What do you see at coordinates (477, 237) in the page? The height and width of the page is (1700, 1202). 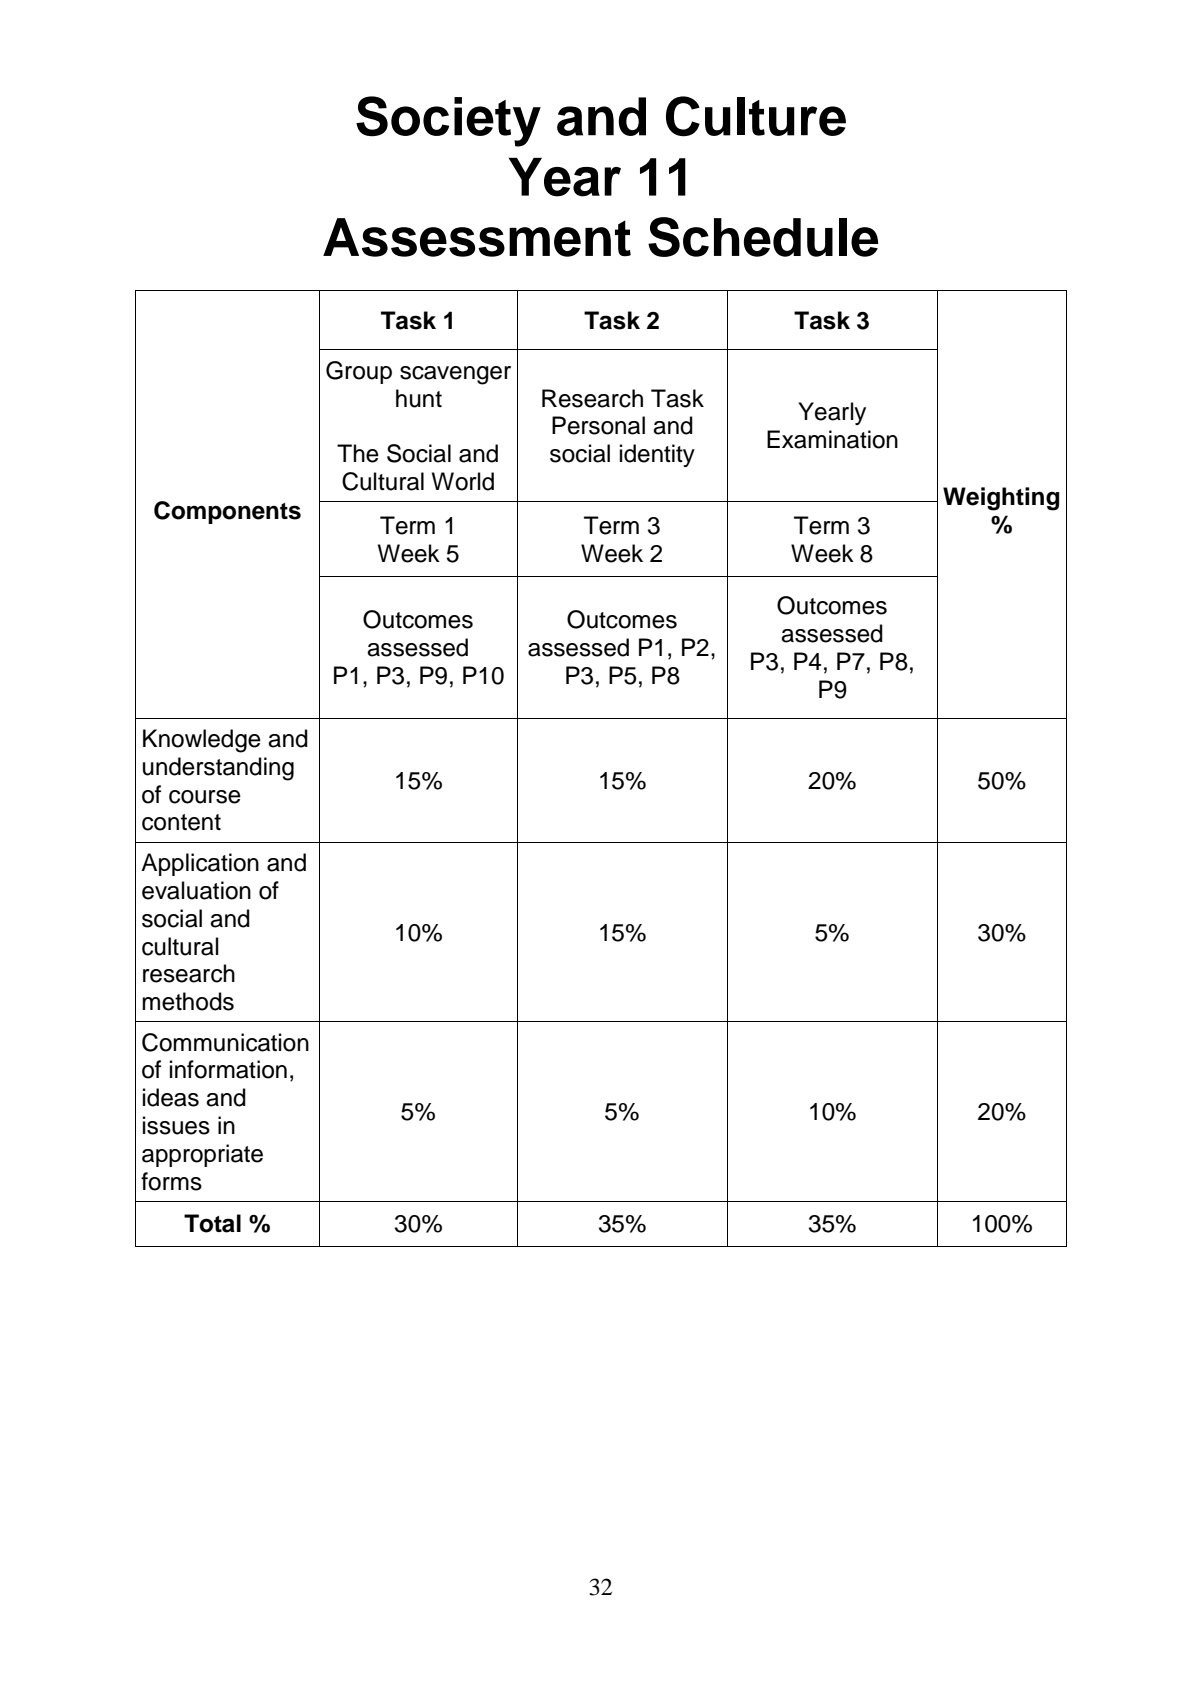 I see `Assessment` at bounding box center [477, 237].
